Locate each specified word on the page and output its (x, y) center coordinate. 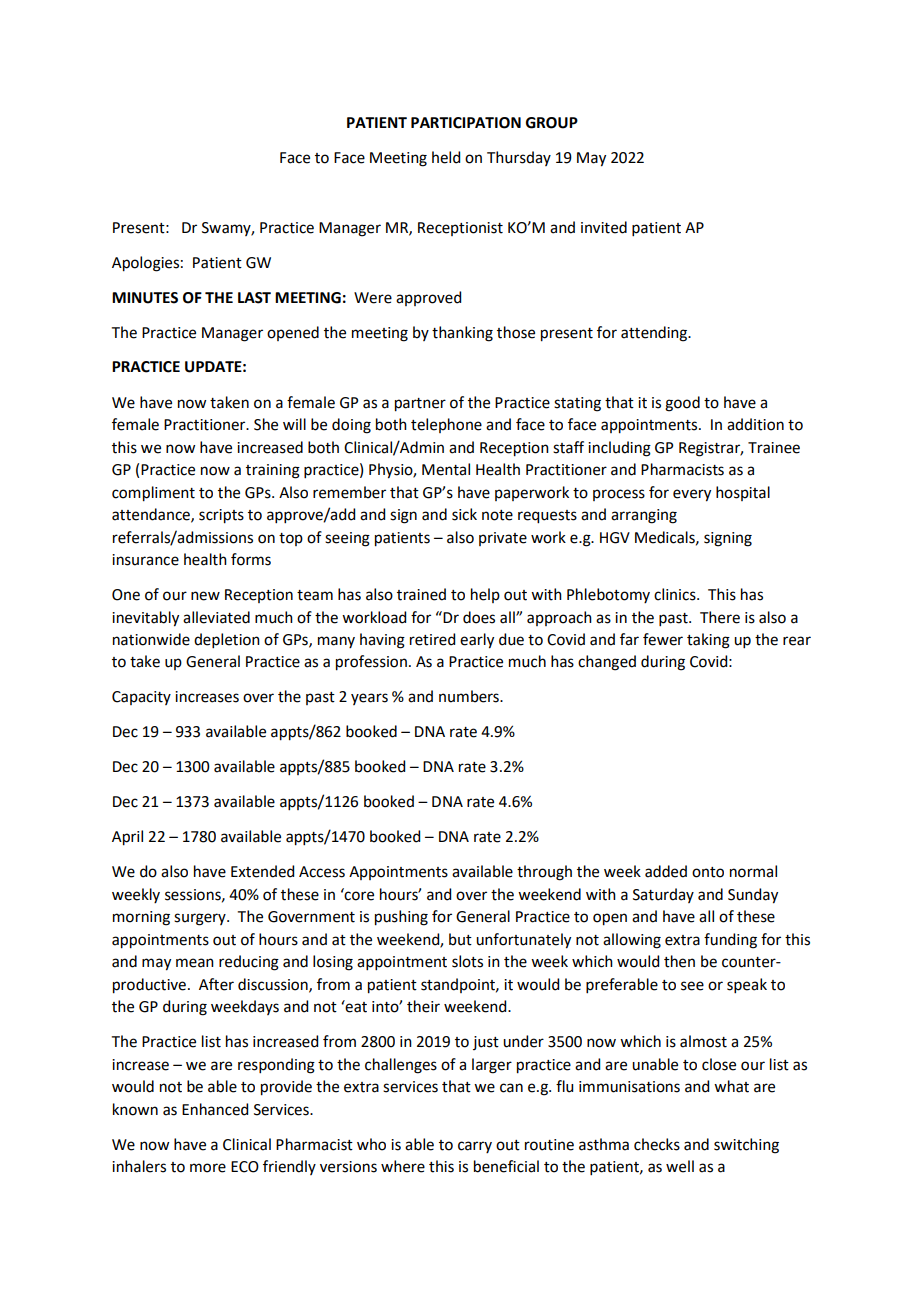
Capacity (141, 698)
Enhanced (215, 1109)
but (460, 939)
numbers (470, 696)
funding (730, 941)
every (692, 495)
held (446, 157)
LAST (254, 298)
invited (604, 227)
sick (464, 514)
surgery (201, 919)
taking (708, 641)
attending (655, 334)
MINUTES (145, 298)
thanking (462, 334)
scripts (221, 516)
